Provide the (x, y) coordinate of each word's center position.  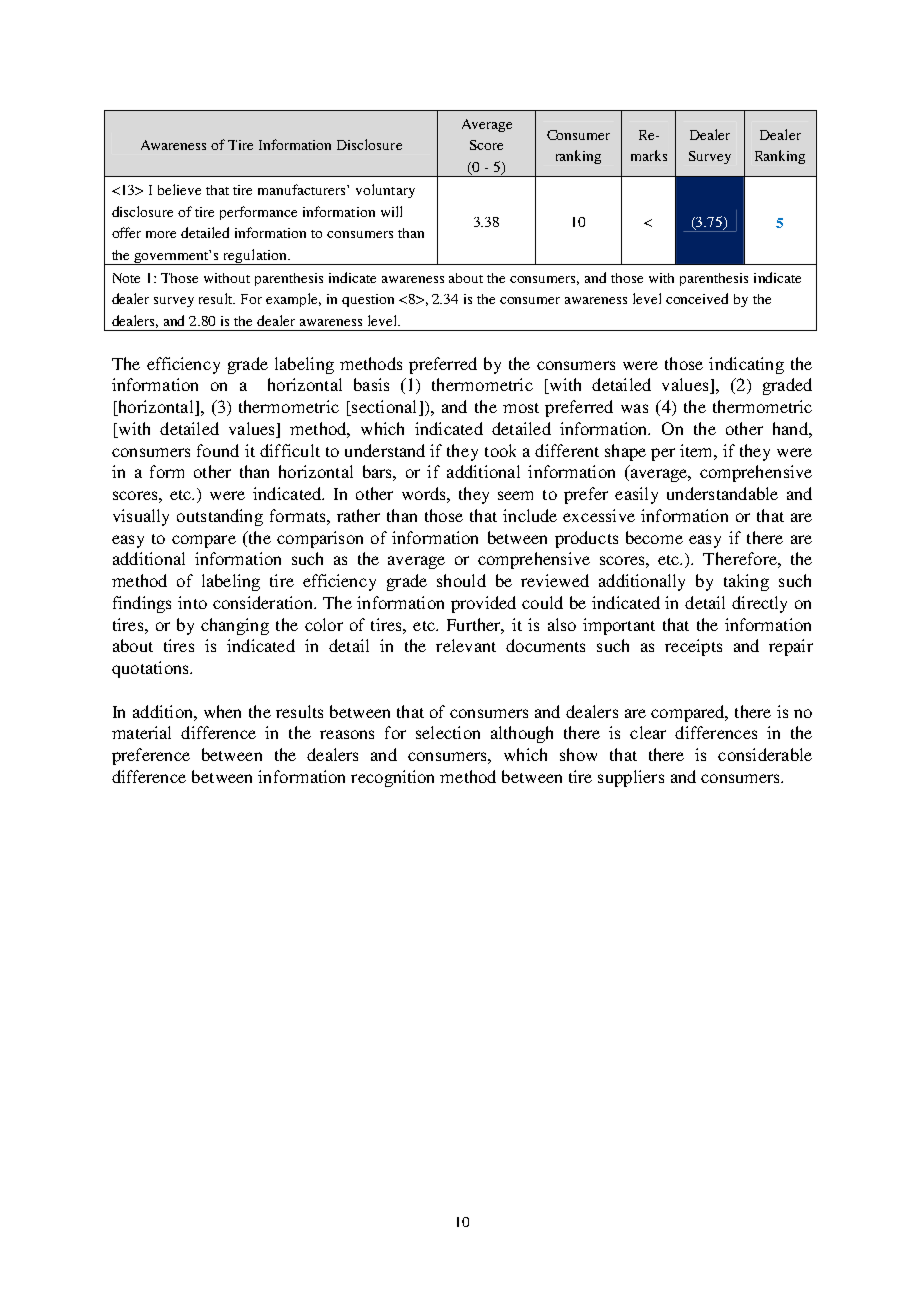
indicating (746, 365)
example (293, 300)
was (634, 408)
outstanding (220, 517)
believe (179, 189)
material (141, 732)
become (654, 537)
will (391, 211)
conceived (697, 298)
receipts (693, 647)
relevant (466, 645)
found (218, 450)
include (530, 515)
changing (235, 626)
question (368, 300)
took (500, 450)
